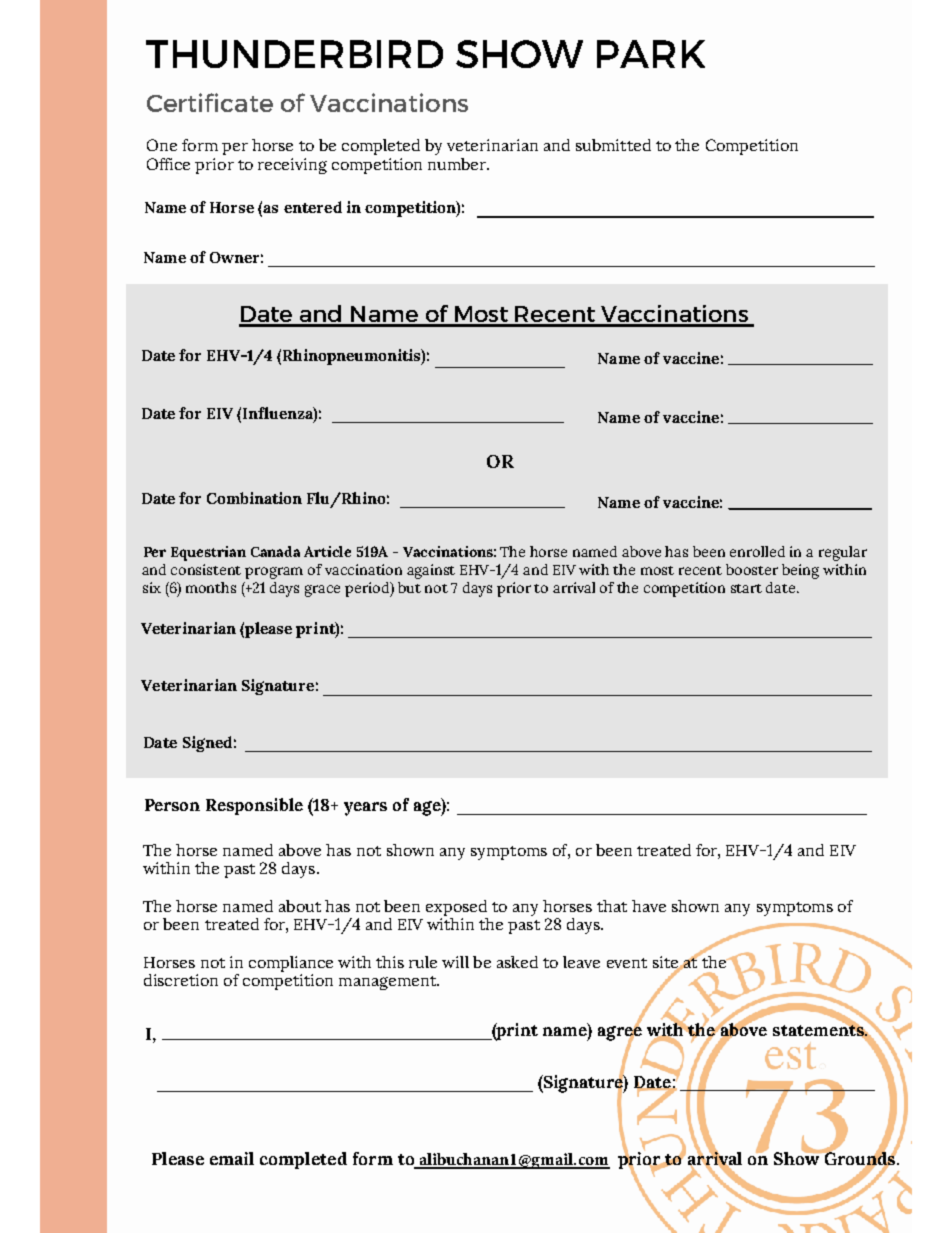 Image resolution: width=952 pixels, height=1233 pixels. I want to click on agree, so click(620, 1033).
